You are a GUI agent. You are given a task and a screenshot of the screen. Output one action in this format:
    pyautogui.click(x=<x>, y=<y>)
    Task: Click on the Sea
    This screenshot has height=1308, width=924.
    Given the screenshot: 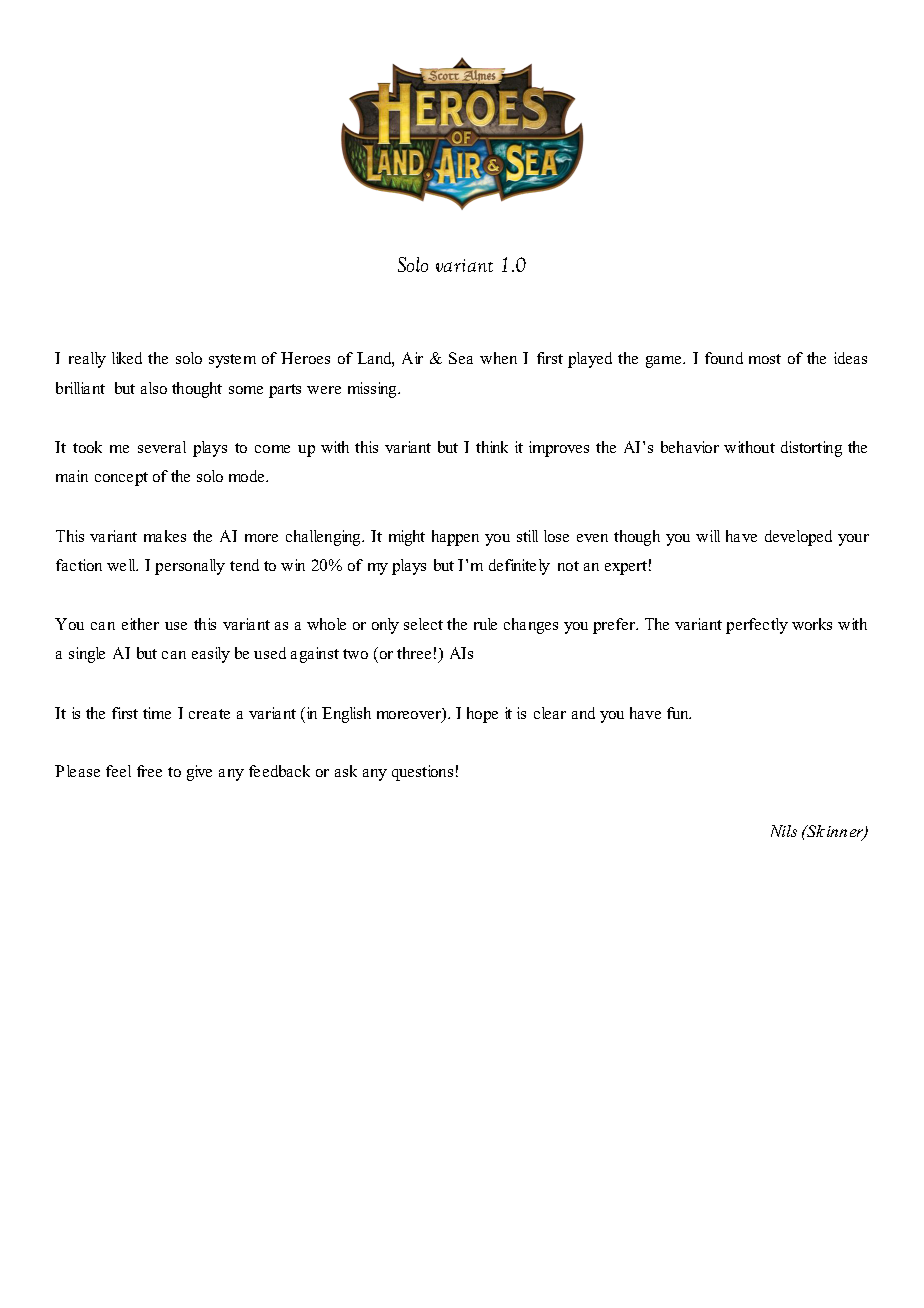 What is the action you would take?
    pyautogui.click(x=461, y=358)
